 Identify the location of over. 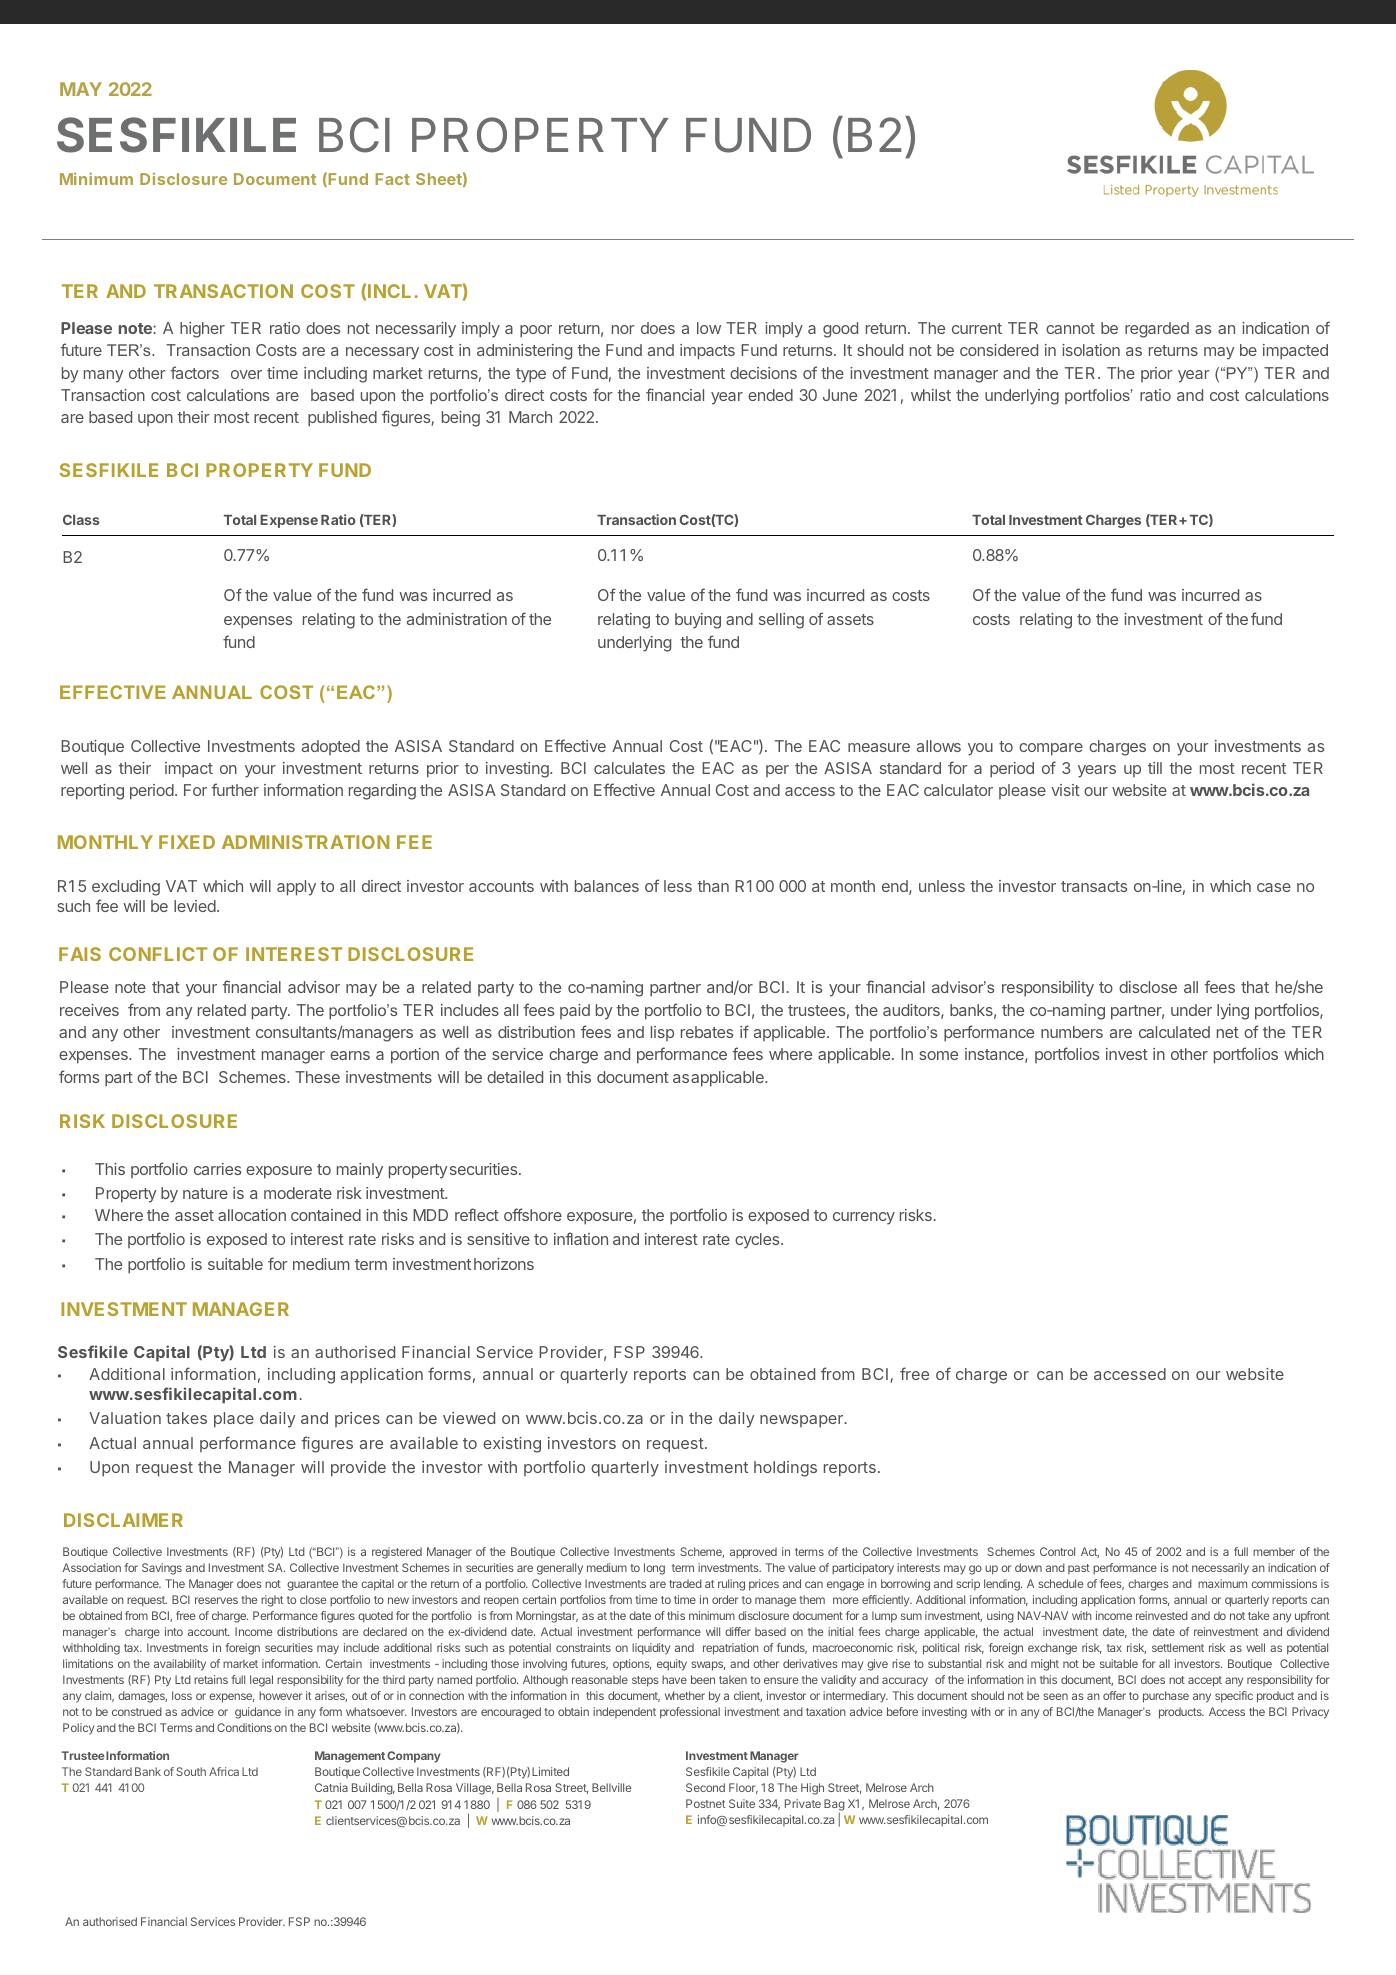
(246, 374).
